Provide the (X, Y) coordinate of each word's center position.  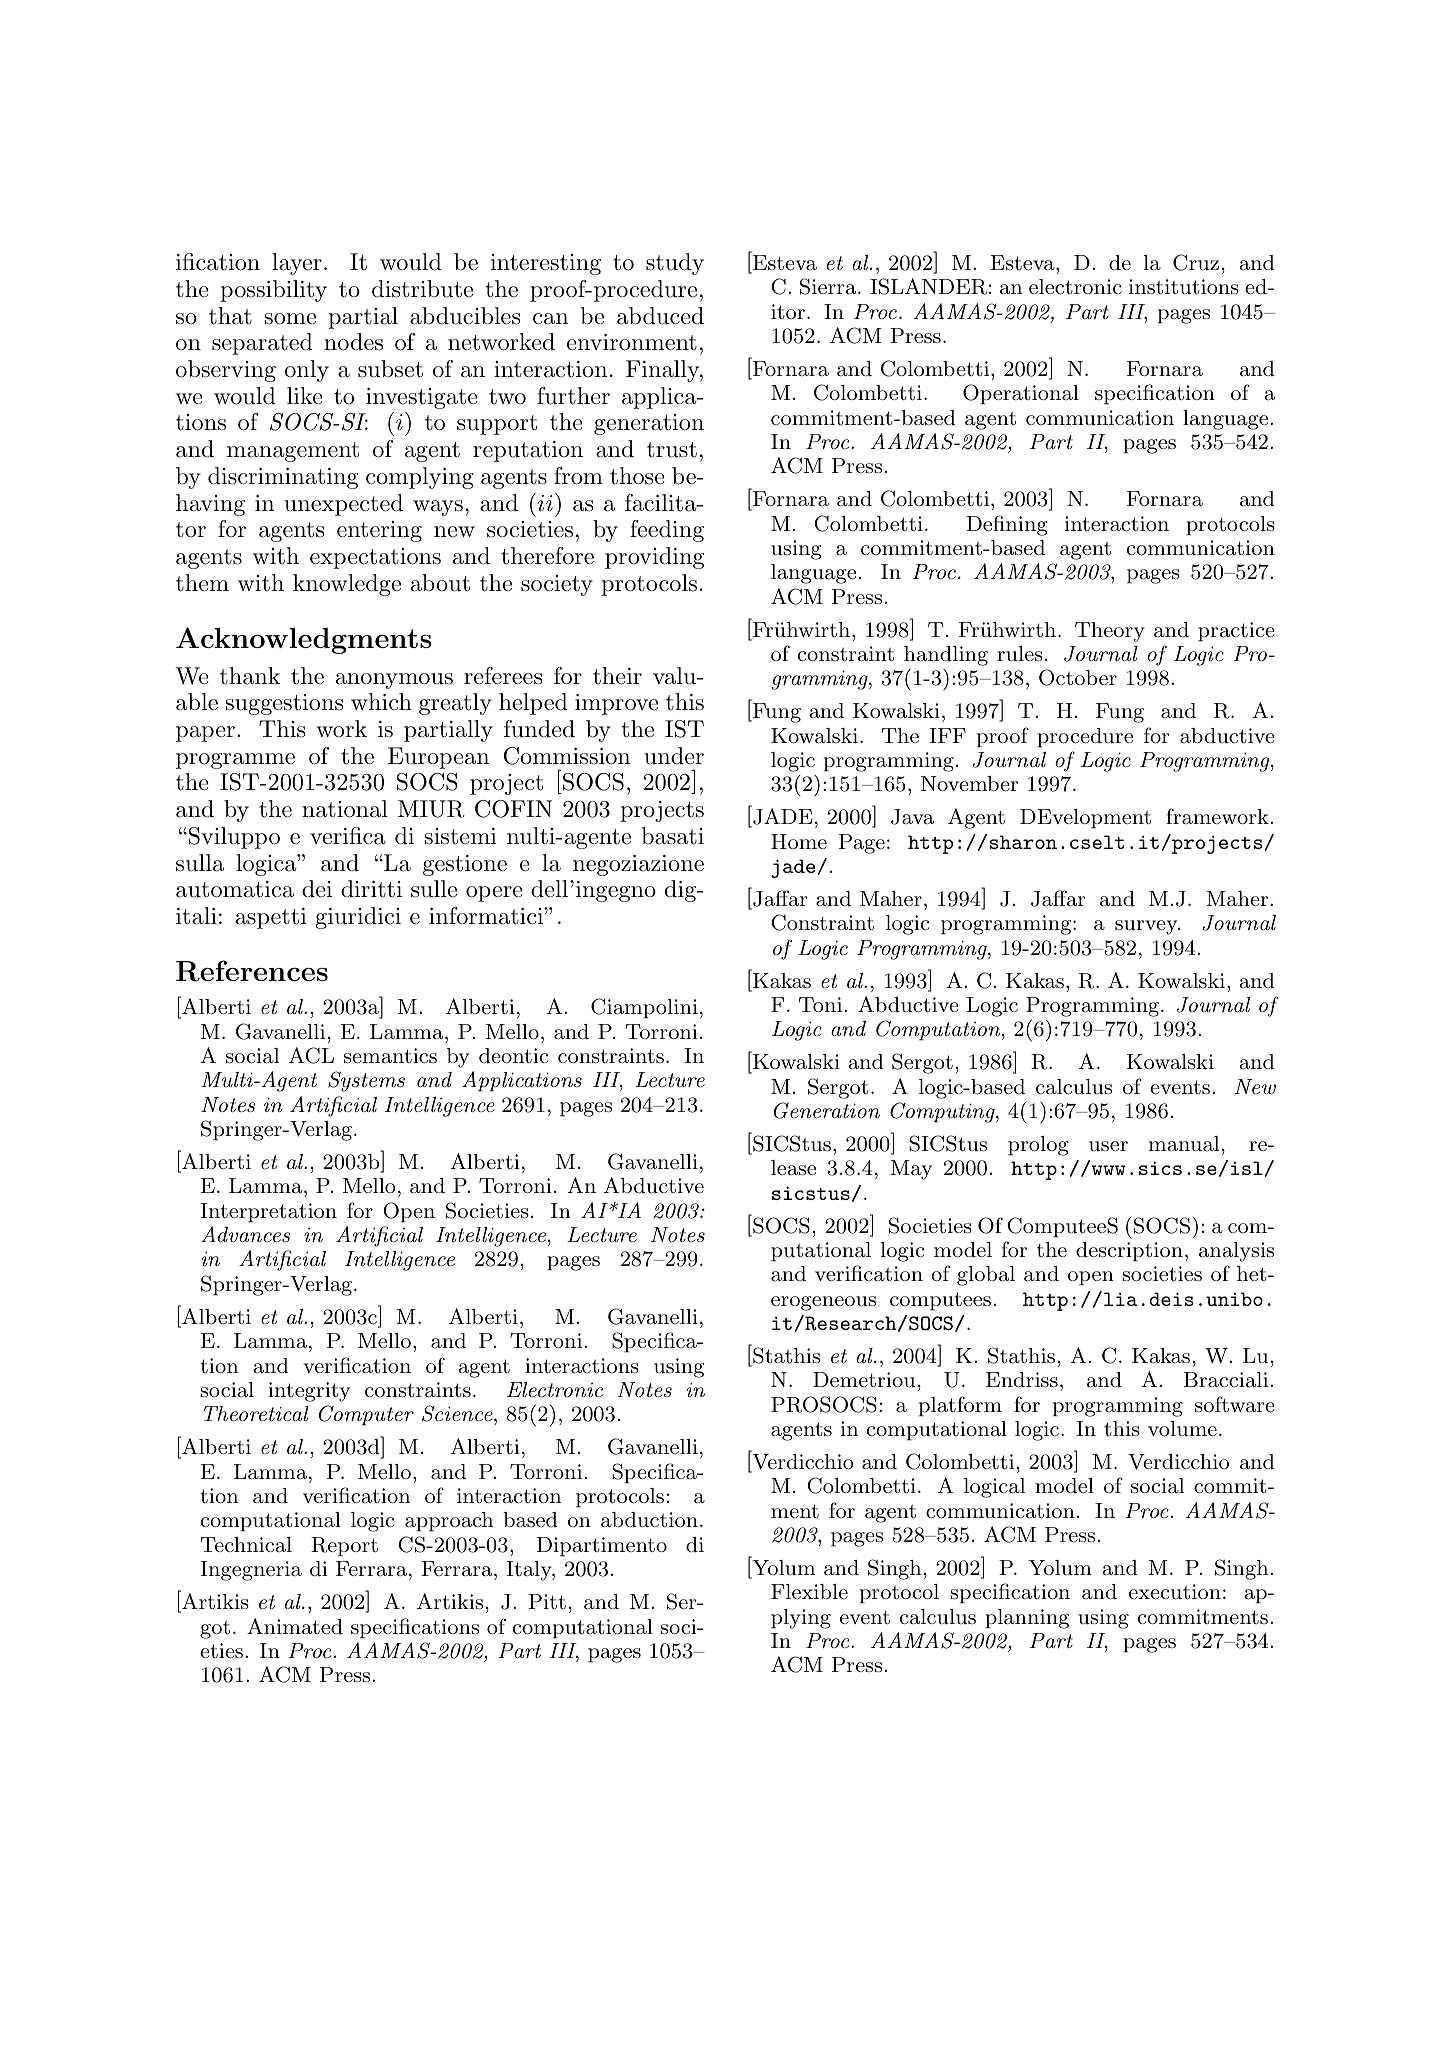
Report (344, 1547)
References (252, 971)
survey (1147, 927)
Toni (820, 1004)
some (290, 319)
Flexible (809, 1591)
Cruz (1196, 262)
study (675, 264)
